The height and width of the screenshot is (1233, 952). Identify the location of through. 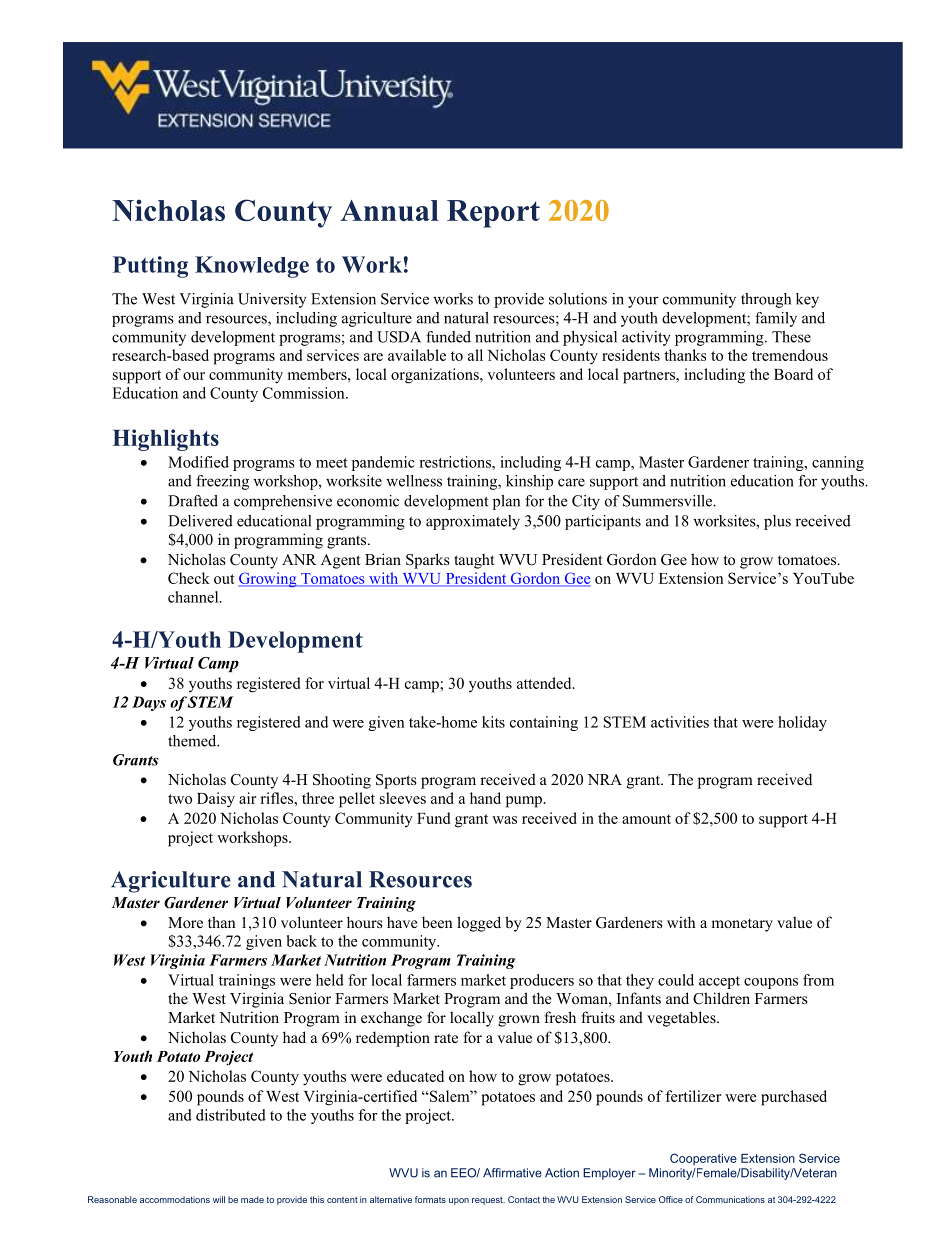
(766, 300).
